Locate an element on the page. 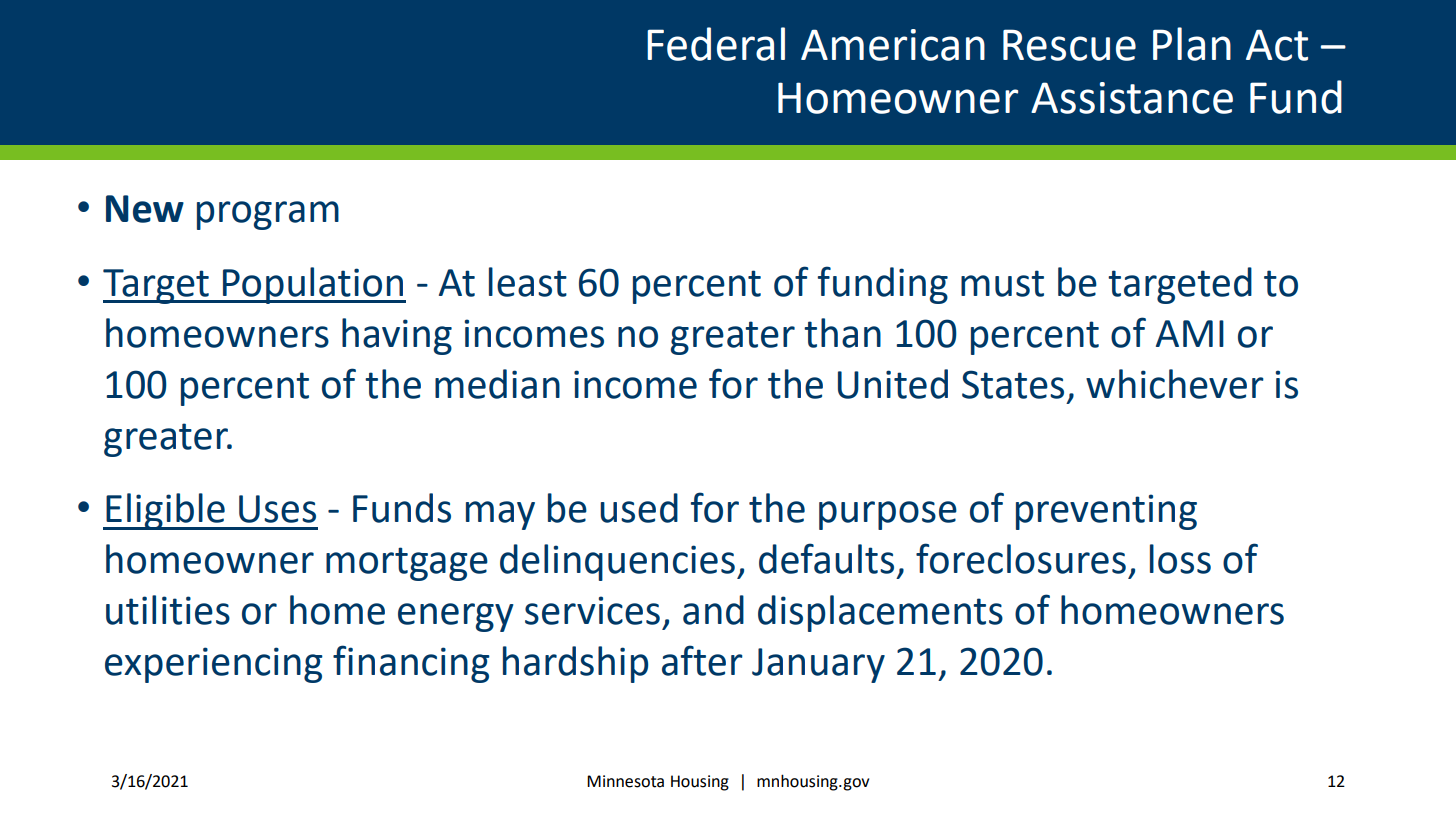 Image resolution: width=1456 pixels, height=819 pixels. least is located at coordinates (528, 282).
